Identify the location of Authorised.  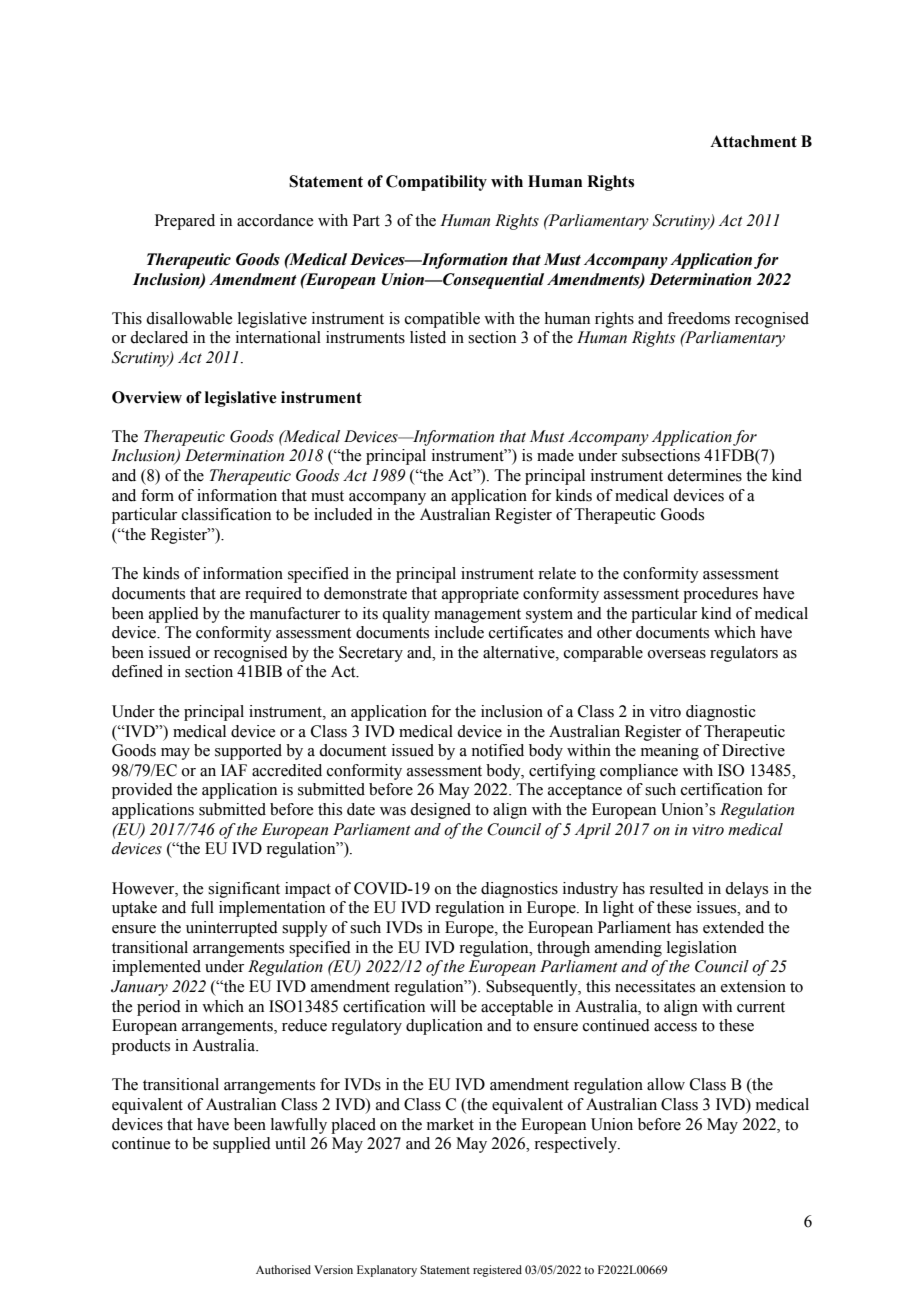
(283, 1269).
